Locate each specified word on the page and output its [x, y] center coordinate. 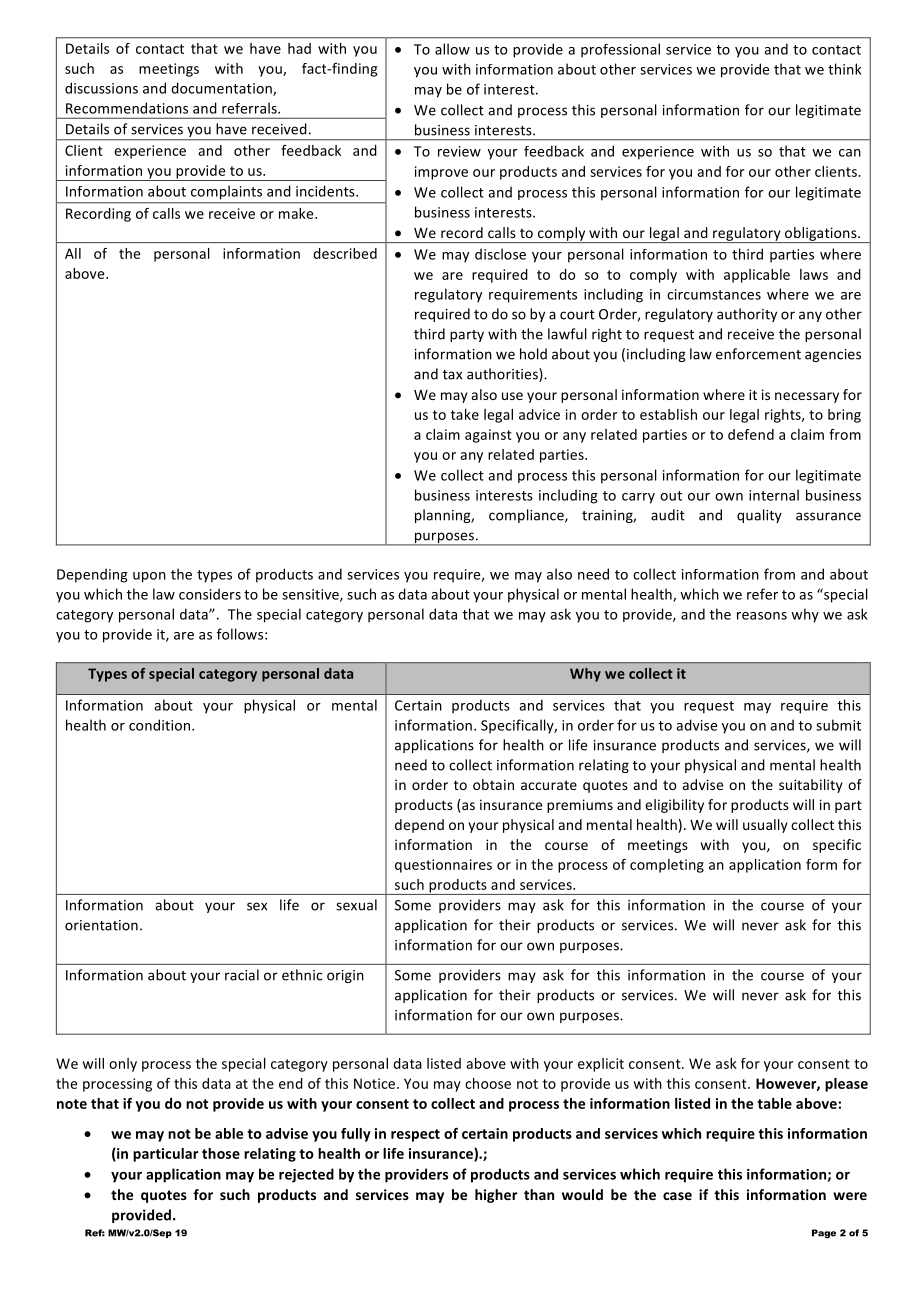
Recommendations [127, 108]
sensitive [311, 595]
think [845, 69]
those [221, 1153]
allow [452, 49]
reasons [762, 616]
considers [210, 594]
